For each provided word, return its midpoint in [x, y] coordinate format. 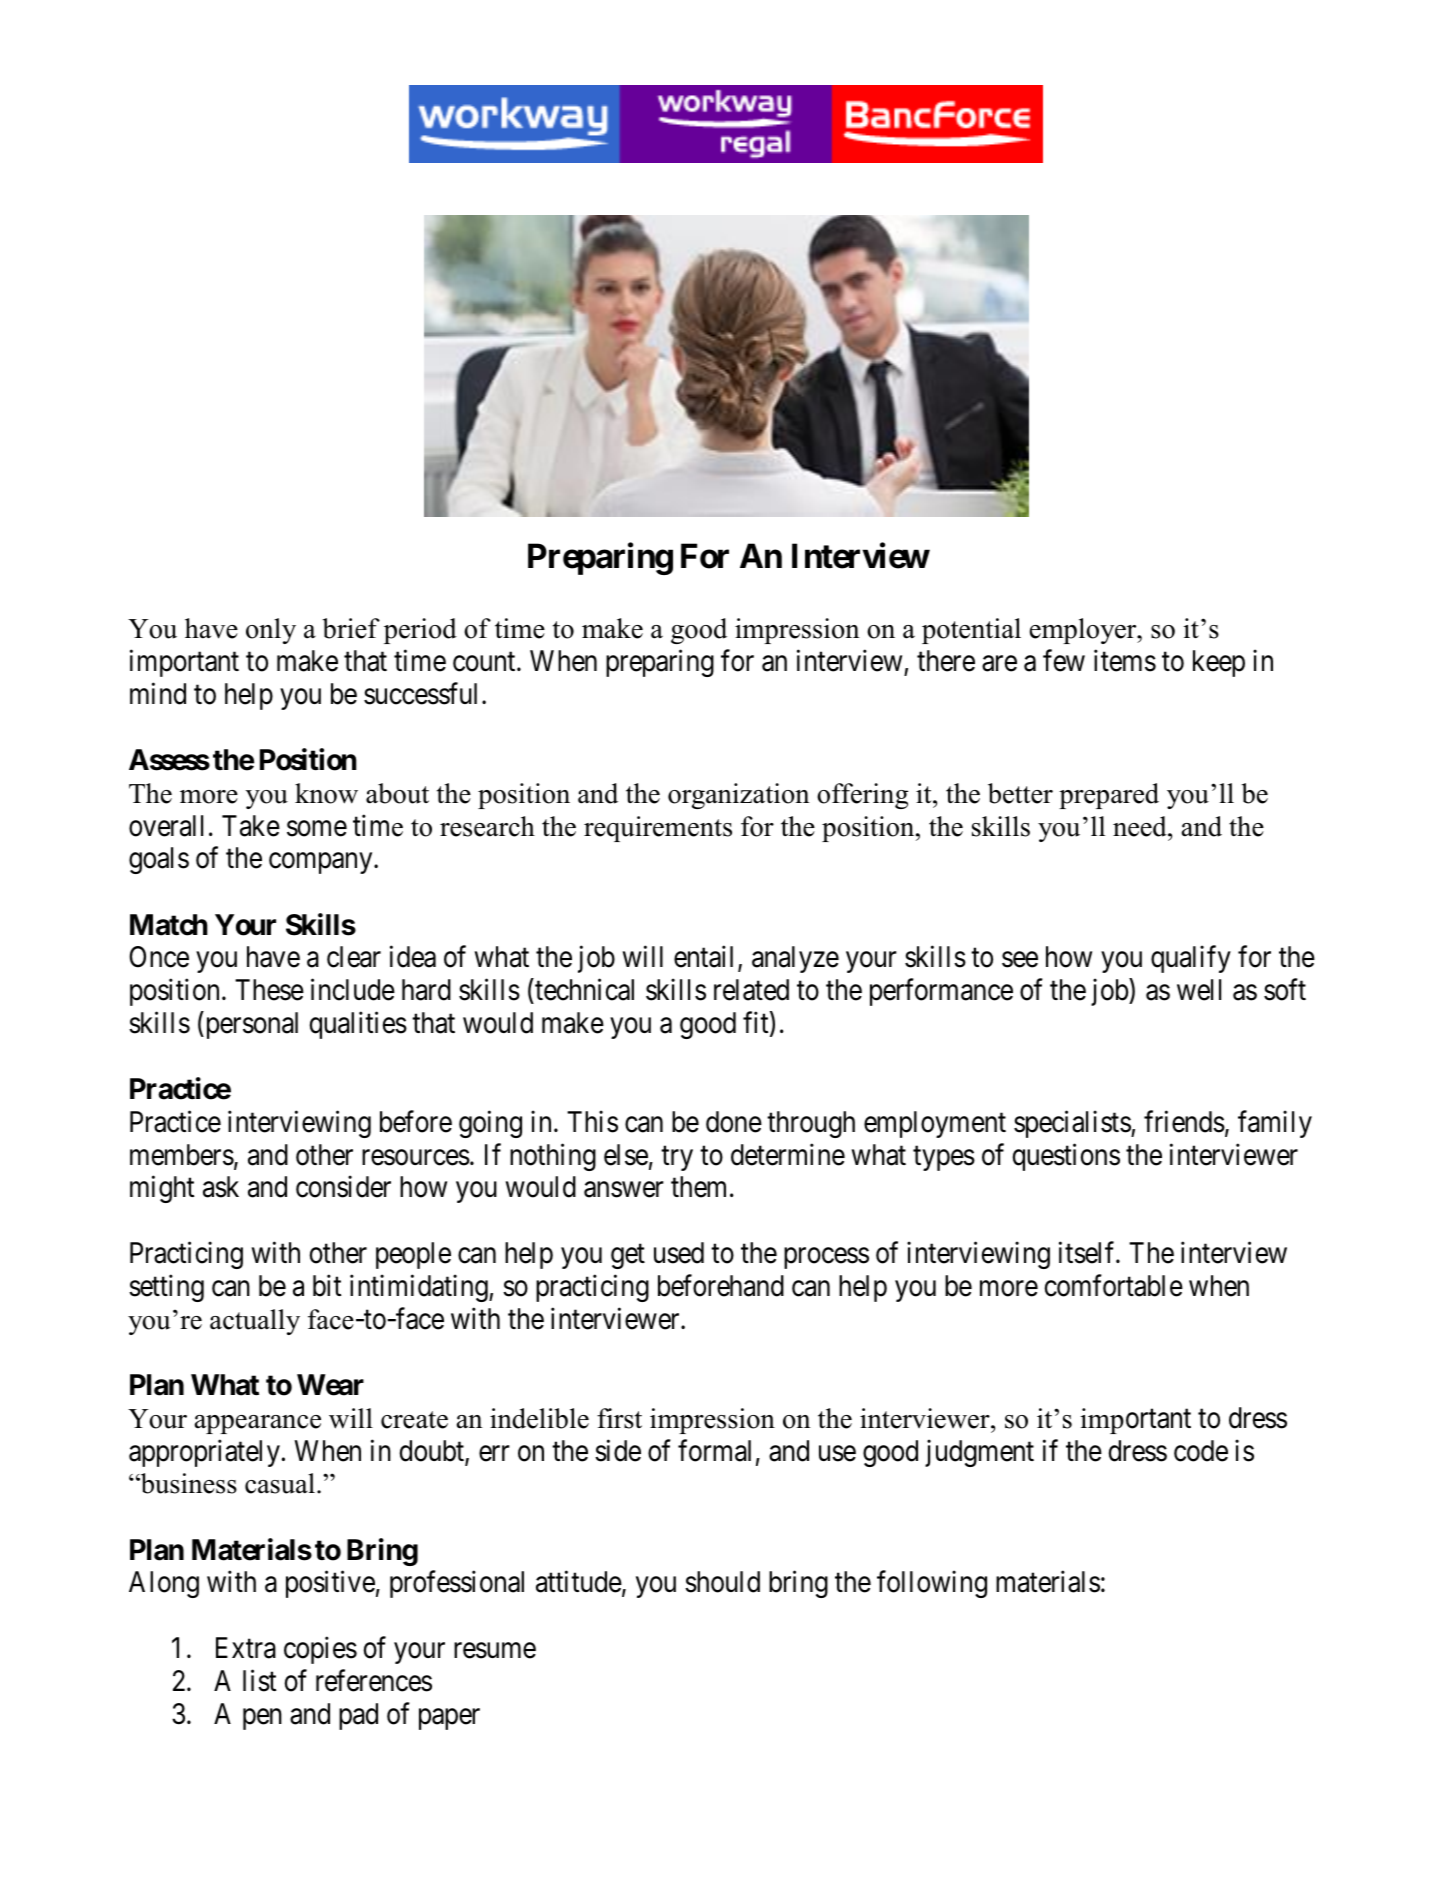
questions [1066, 1157]
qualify [1191, 959]
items [1125, 661]
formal [714, 1450]
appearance [258, 1424]
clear [354, 957]
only [271, 631]
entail [706, 958]
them [701, 1187]
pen [262, 1719]
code [1201, 1451]
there [946, 661]
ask [221, 1187]
